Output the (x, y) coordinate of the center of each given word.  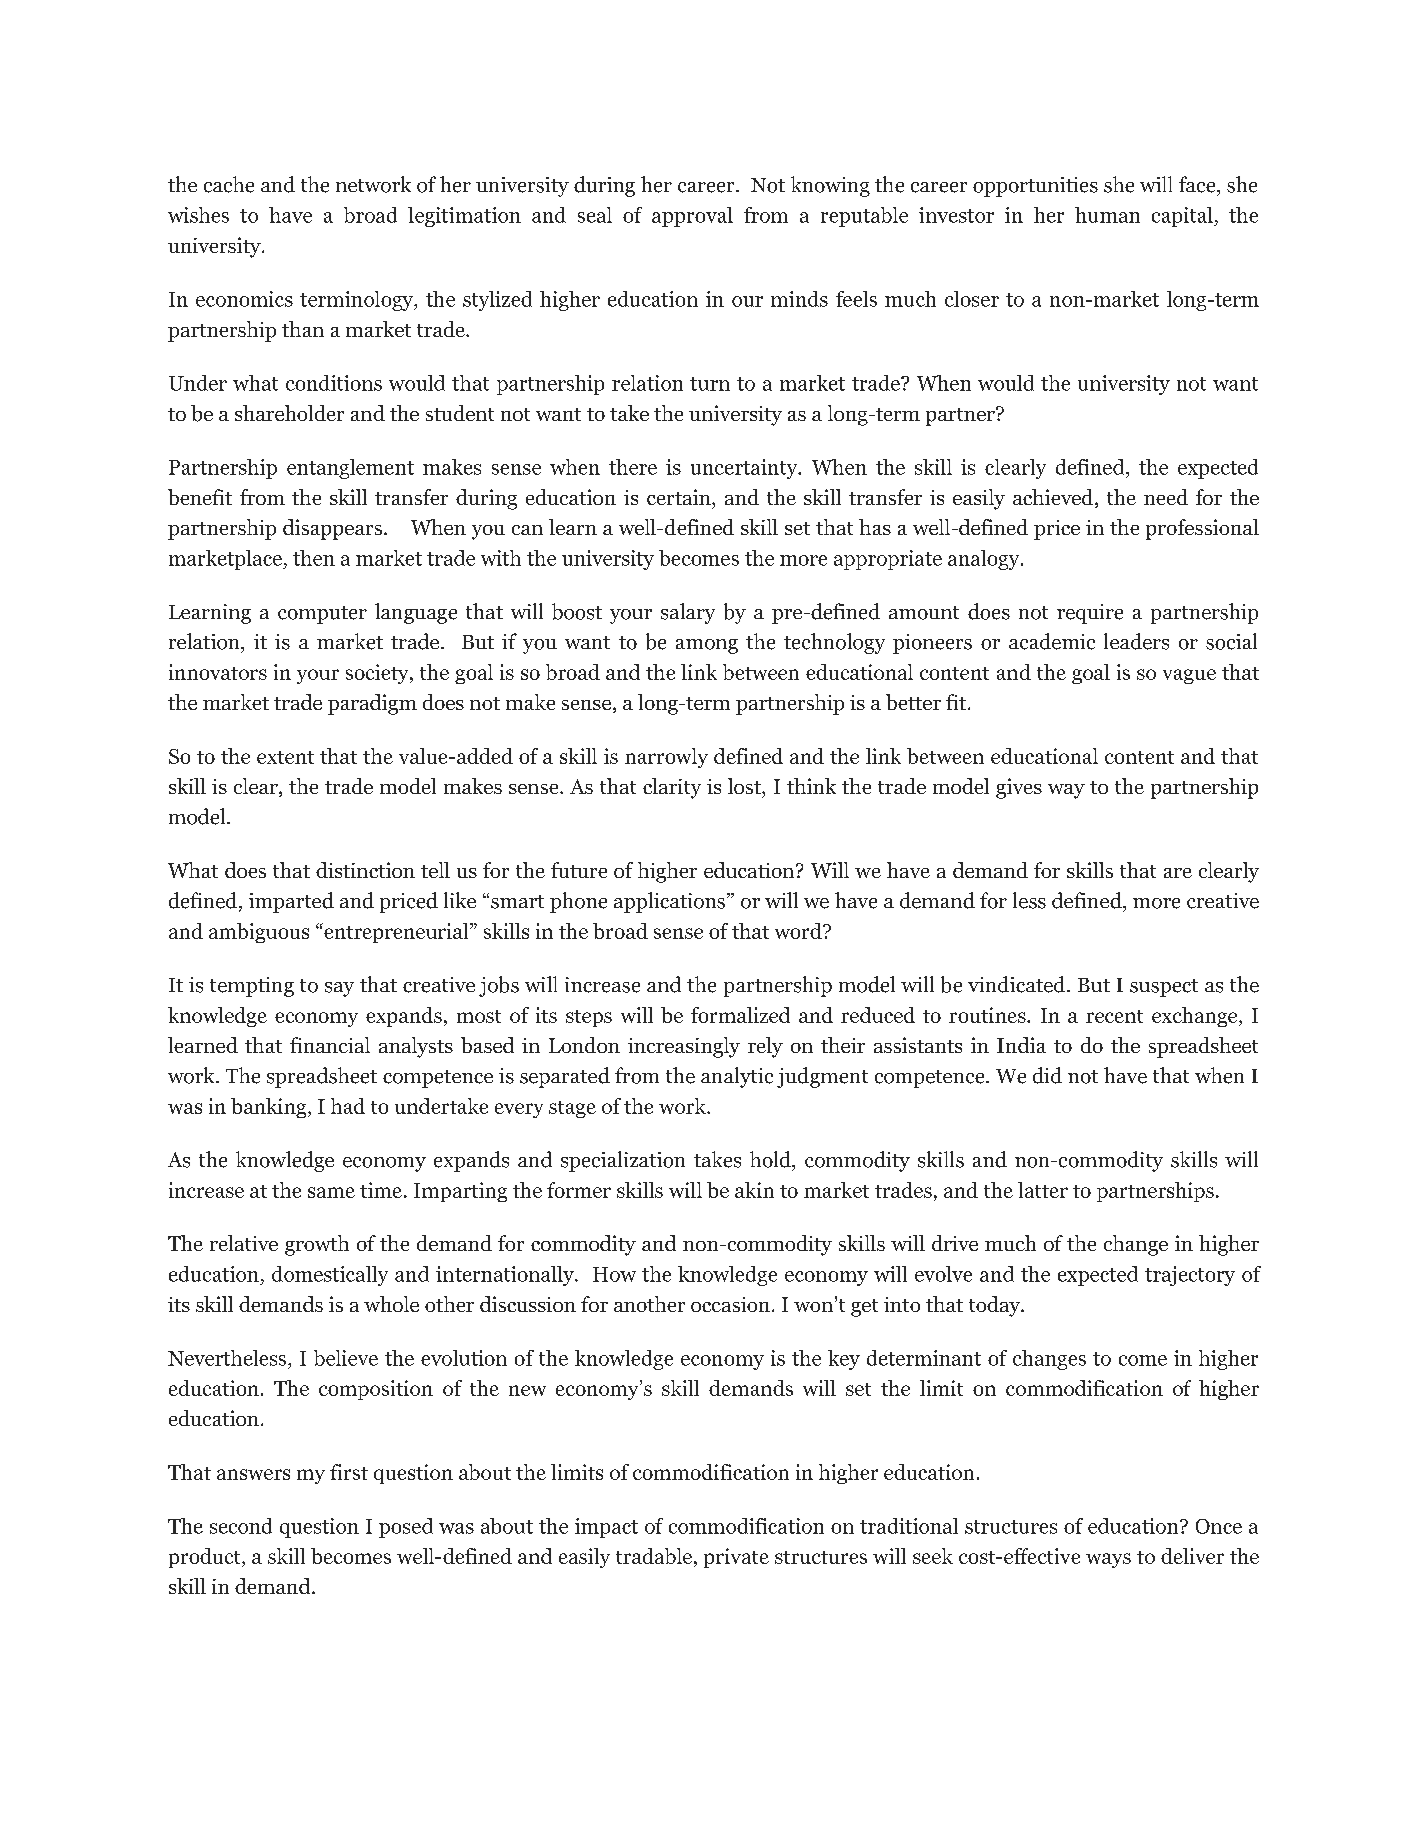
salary (688, 613)
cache (229, 184)
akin (754, 1190)
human (1107, 215)
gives (1019, 788)
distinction (365, 870)
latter (1043, 1190)
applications (671, 902)
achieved (1054, 498)
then (314, 558)
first (349, 1472)
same (331, 1192)
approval (692, 217)
